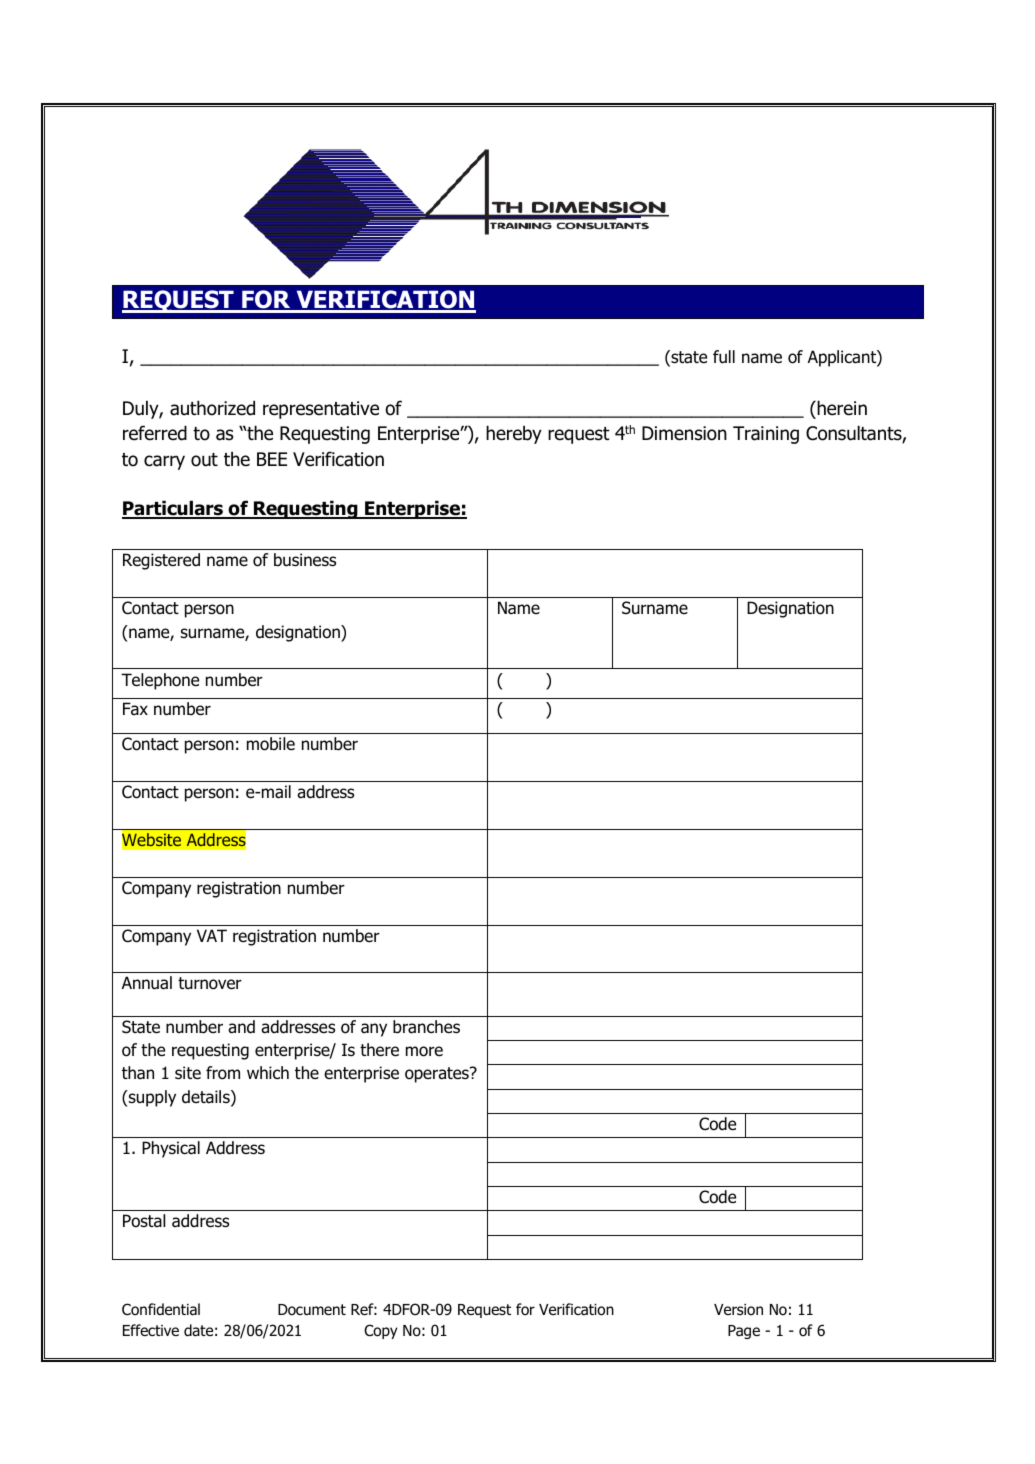 The image size is (1035, 1464). What do you see at coordinates (271, 744) in the screenshot?
I see `mobile` at bounding box center [271, 744].
